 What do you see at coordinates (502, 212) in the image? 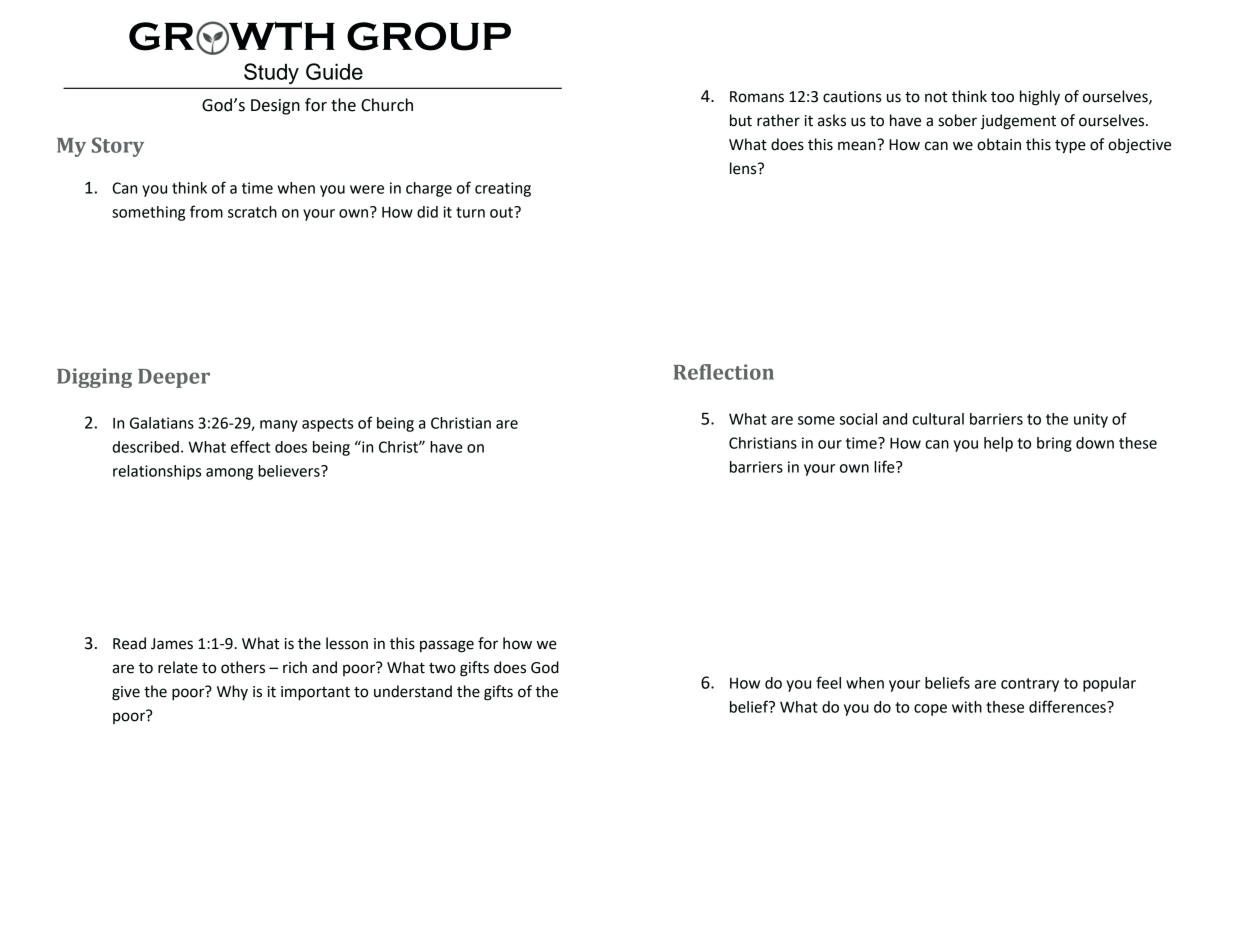
I see `out` at bounding box center [502, 212].
